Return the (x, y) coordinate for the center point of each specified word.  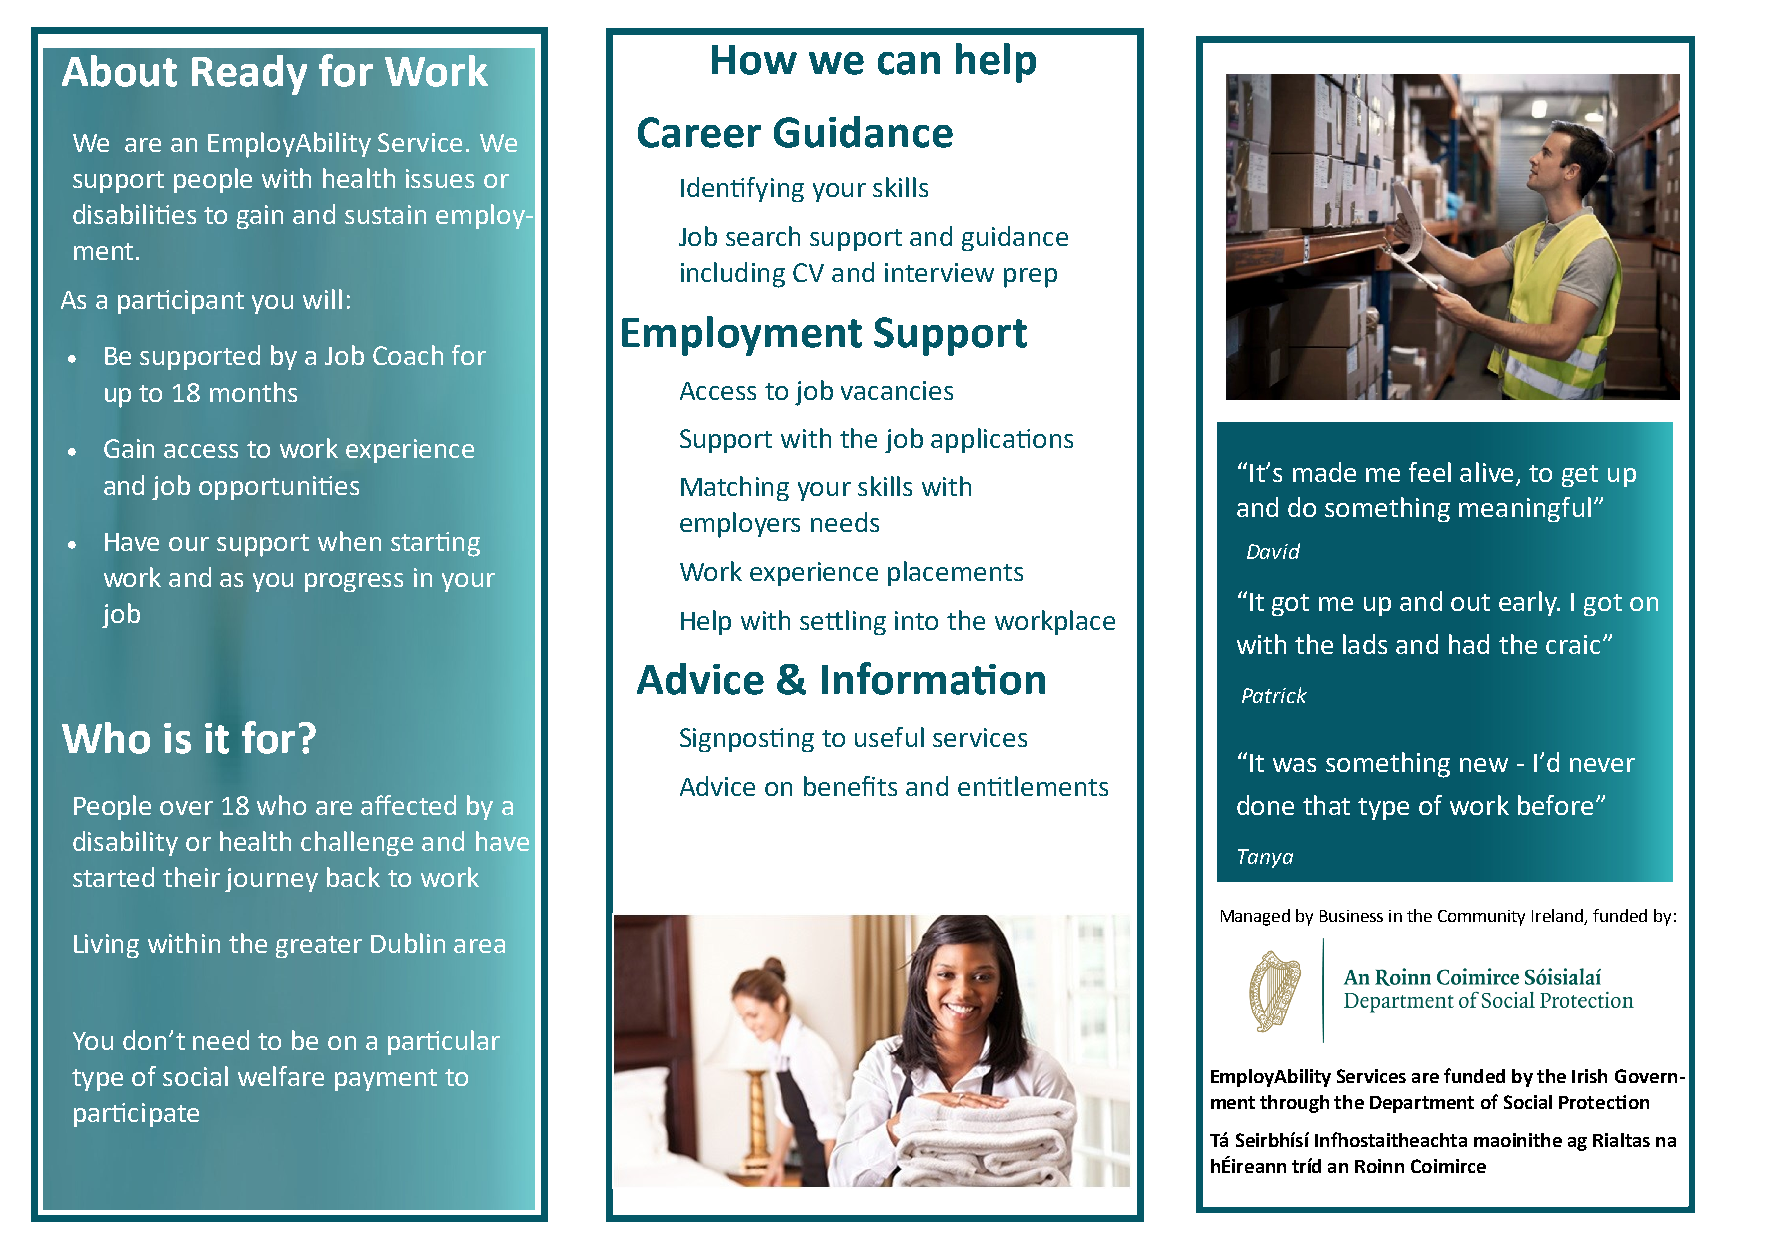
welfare (281, 1076)
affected (408, 805)
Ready (249, 75)
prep (1030, 278)
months (253, 392)
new (1484, 765)
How (754, 60)
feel (1430, 472)
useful (889, 737)
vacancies (897, 390)
